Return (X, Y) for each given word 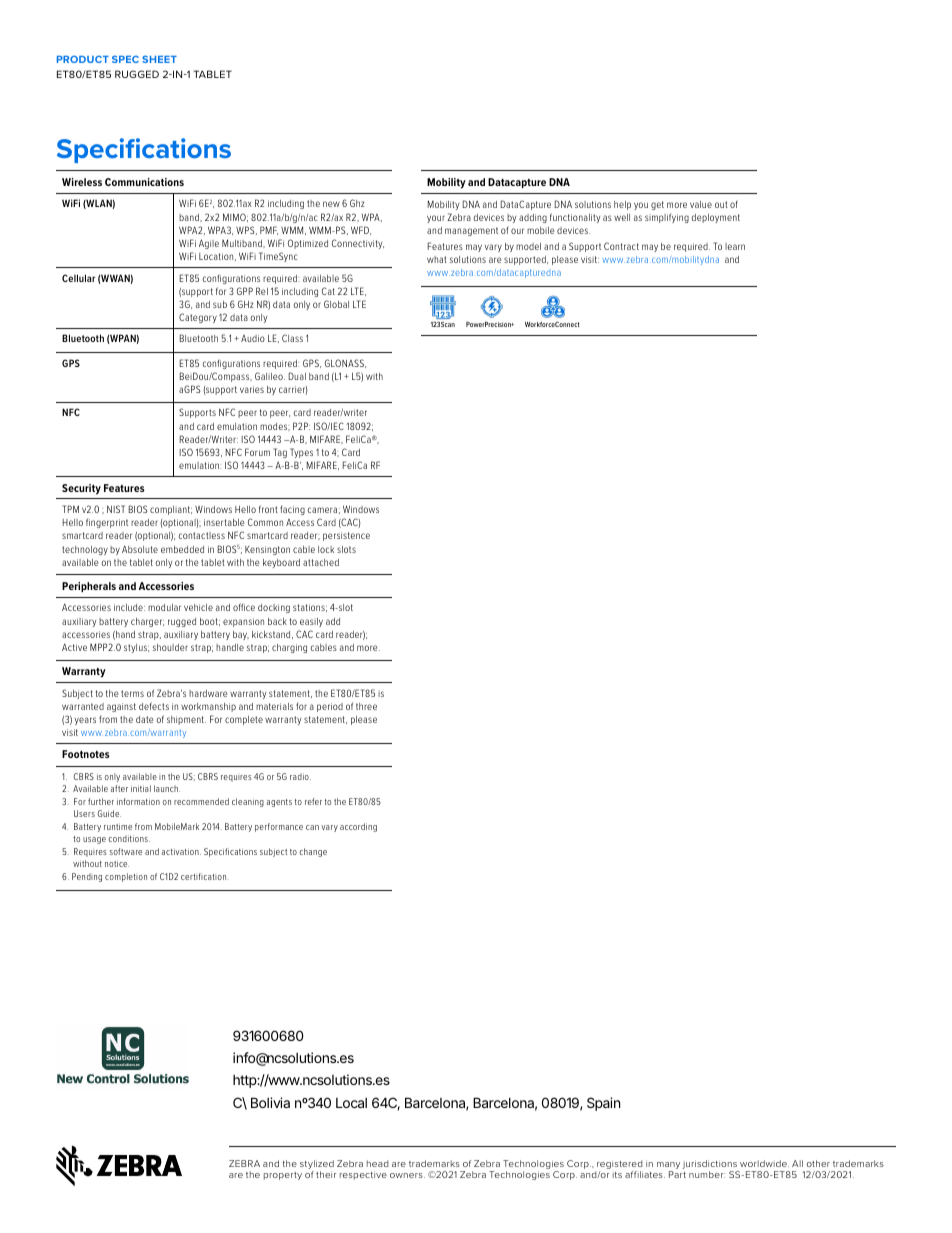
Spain (603, 1104)
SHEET (159, 59)
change (313, 852)
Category (198, 318)
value (701, 204)
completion (126, 877)
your (436, 219)
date (144, 719)
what (437, 259)
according (358, 827)
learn (735, 246)
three (366, 706)
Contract (621, 246)
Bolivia (270, 1102)
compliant (171, 510)
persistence (346, 536)
